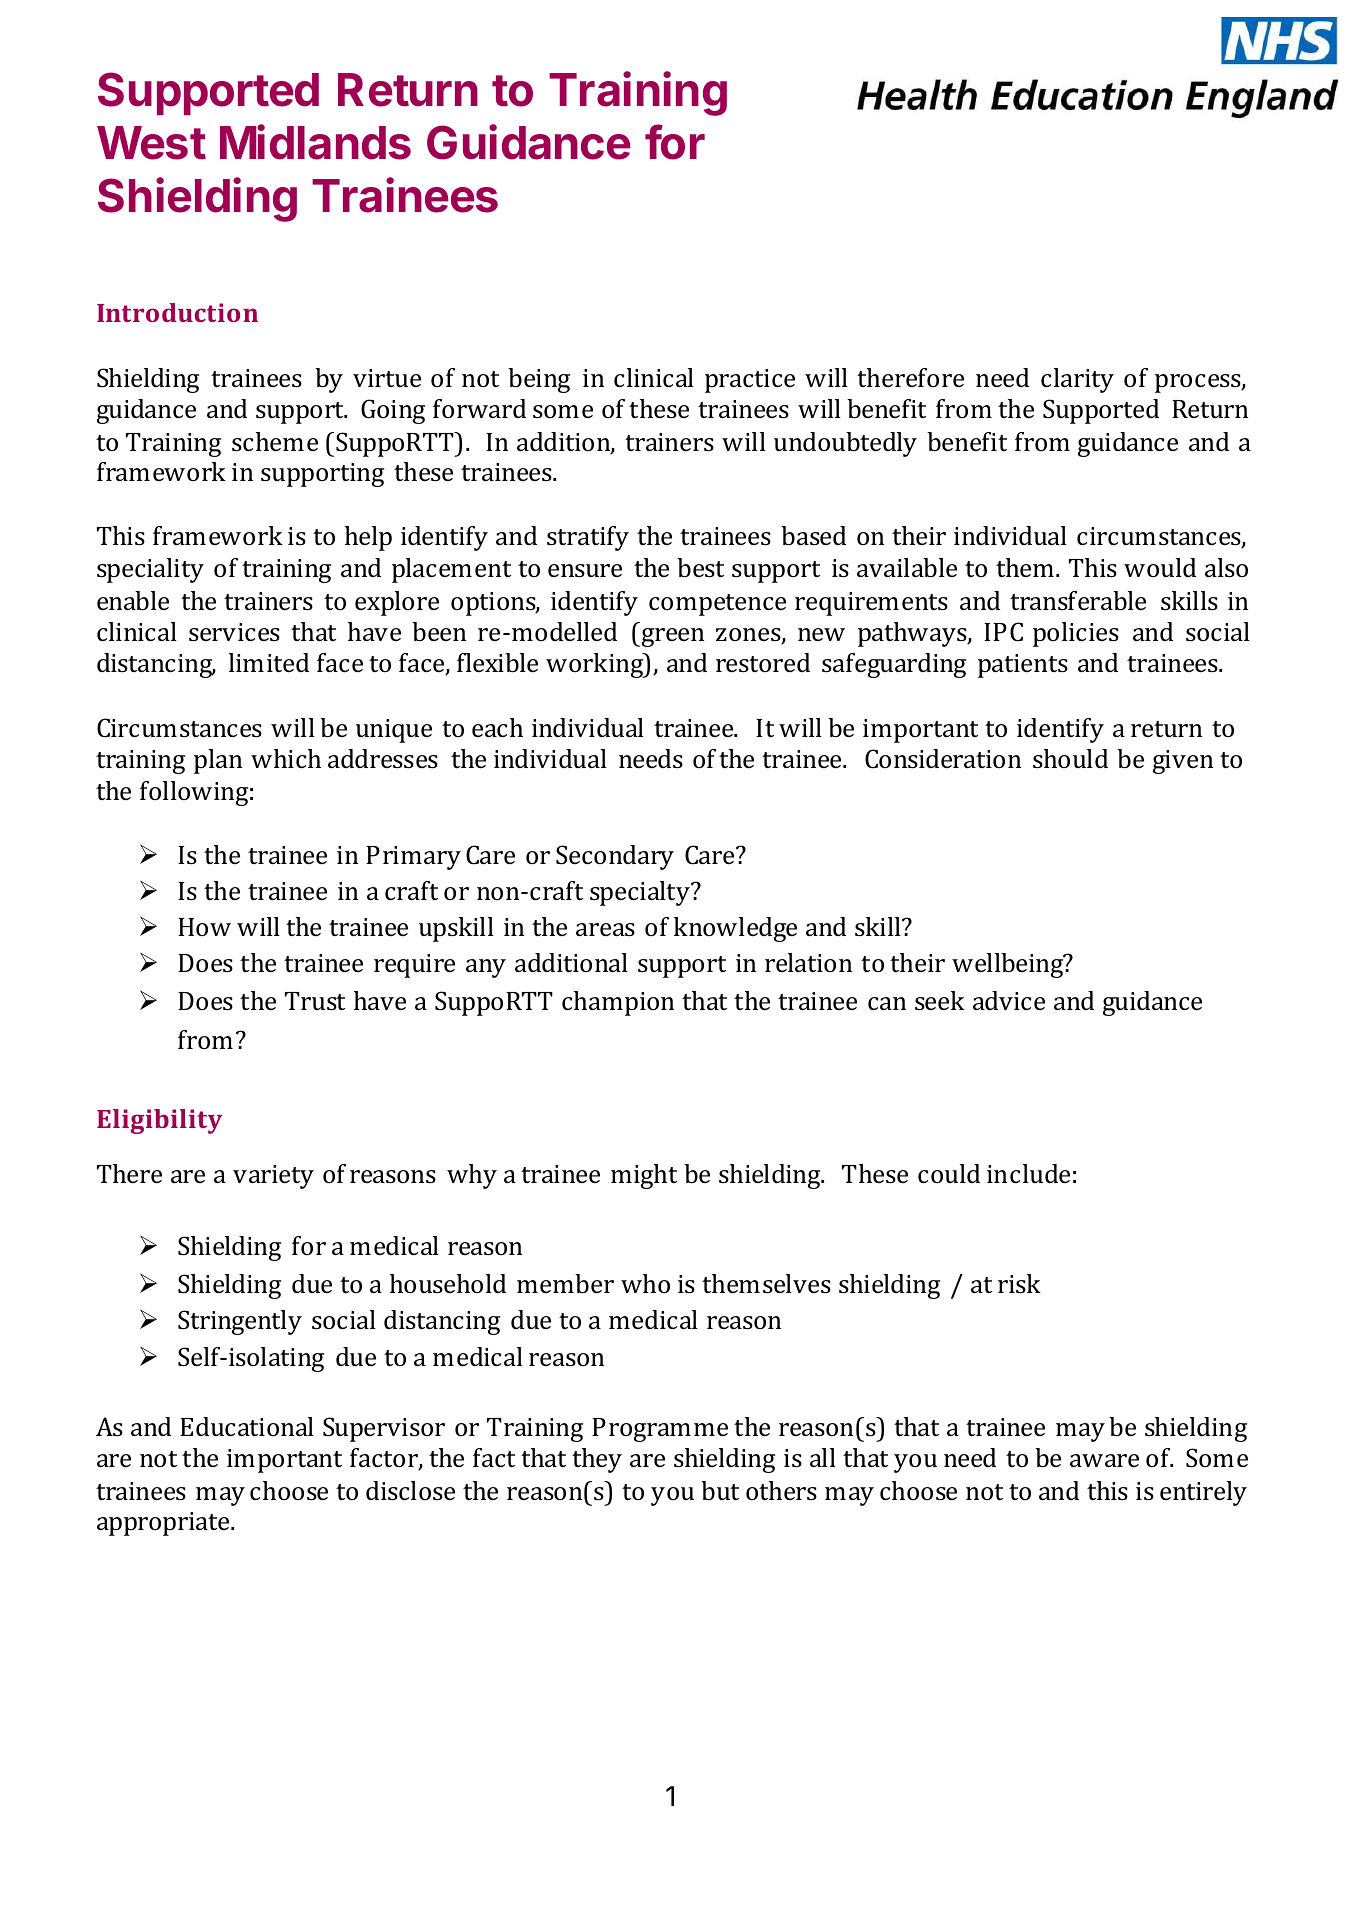  I want to click on Midlands, so click(315, 142).
